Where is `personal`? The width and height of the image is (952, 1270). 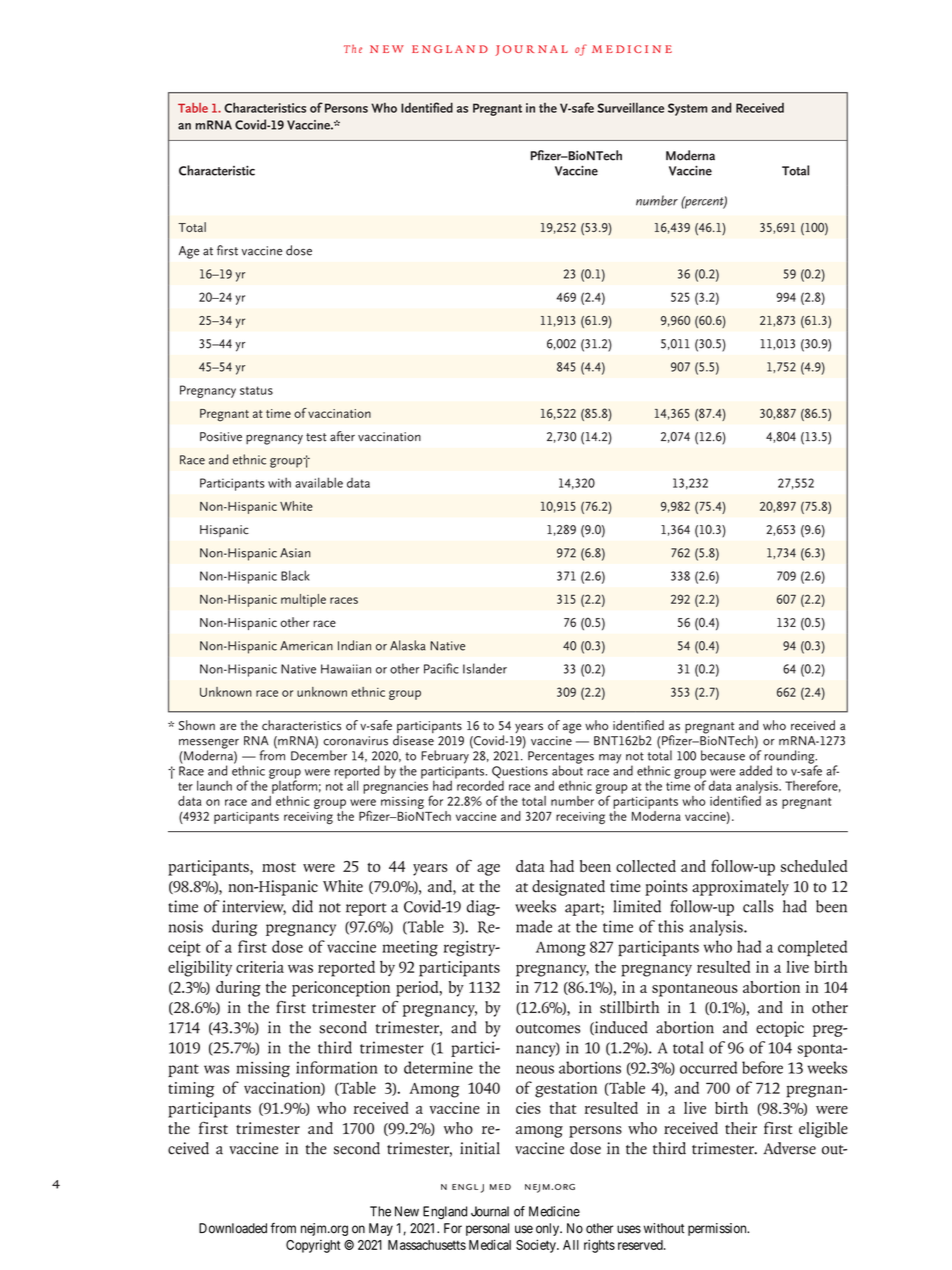
personal is located at coordinates (487, 1229).
